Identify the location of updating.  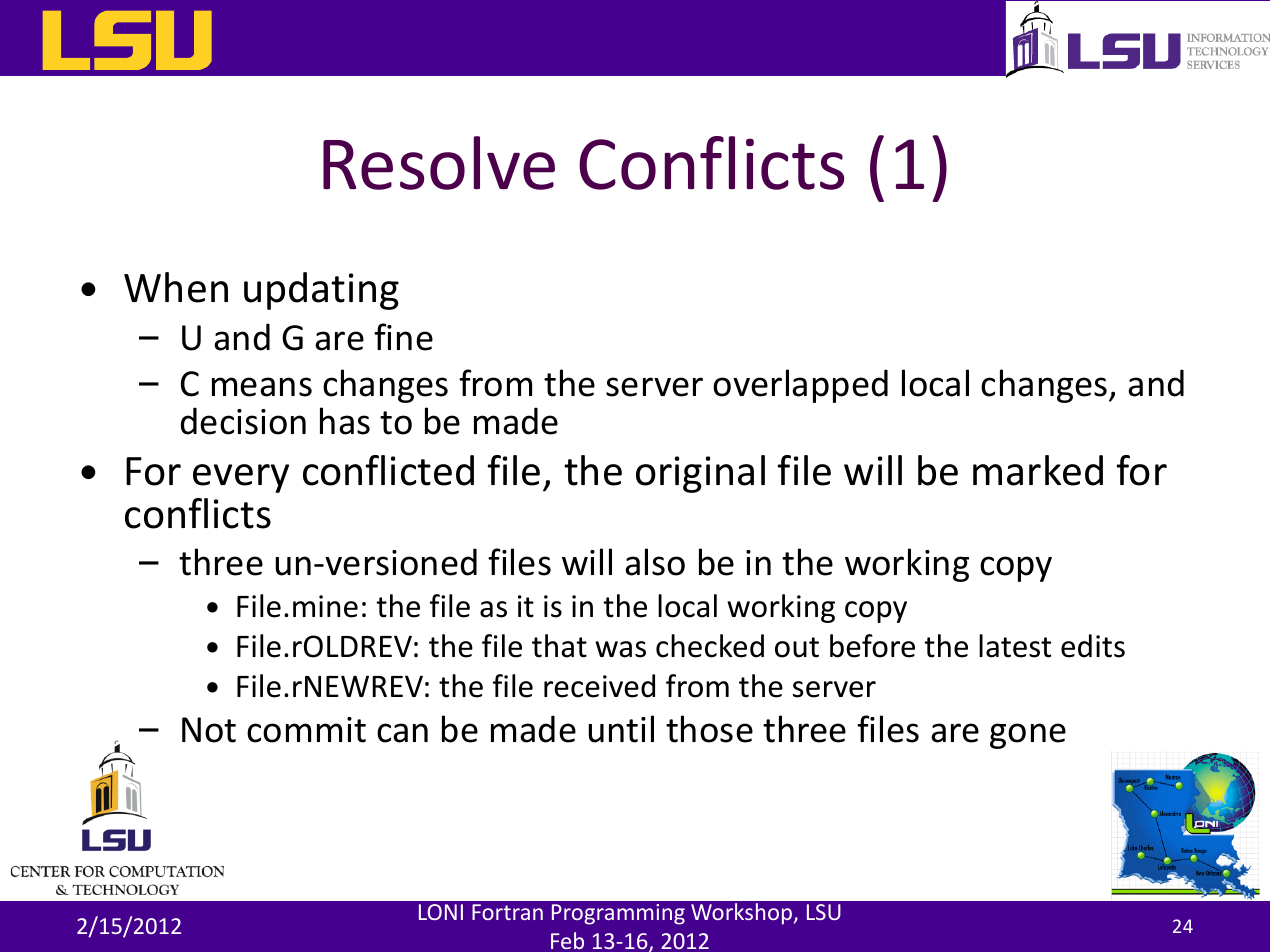
(321, 291).
